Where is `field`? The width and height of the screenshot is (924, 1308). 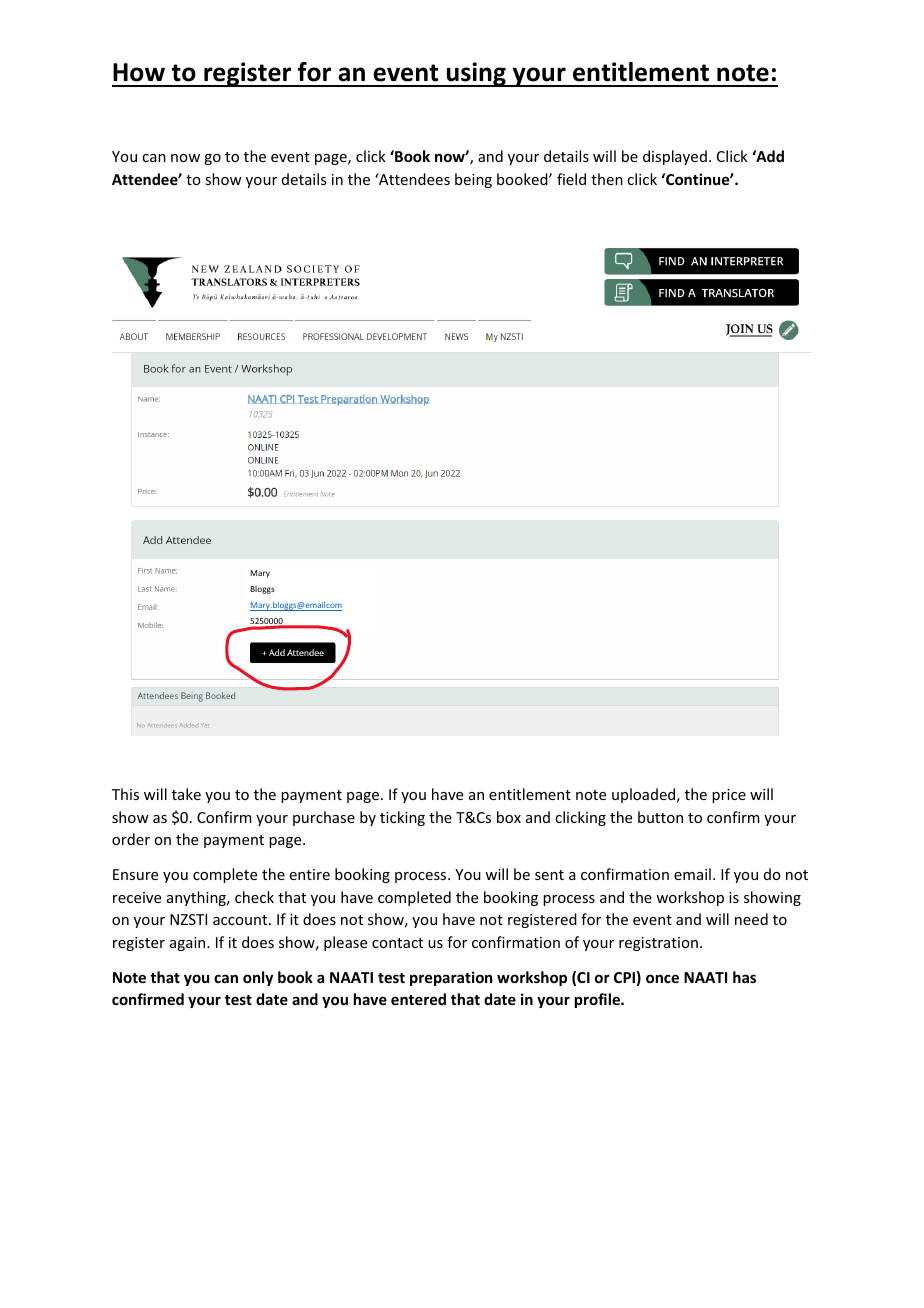
field is located at coordinates (571, 179).
